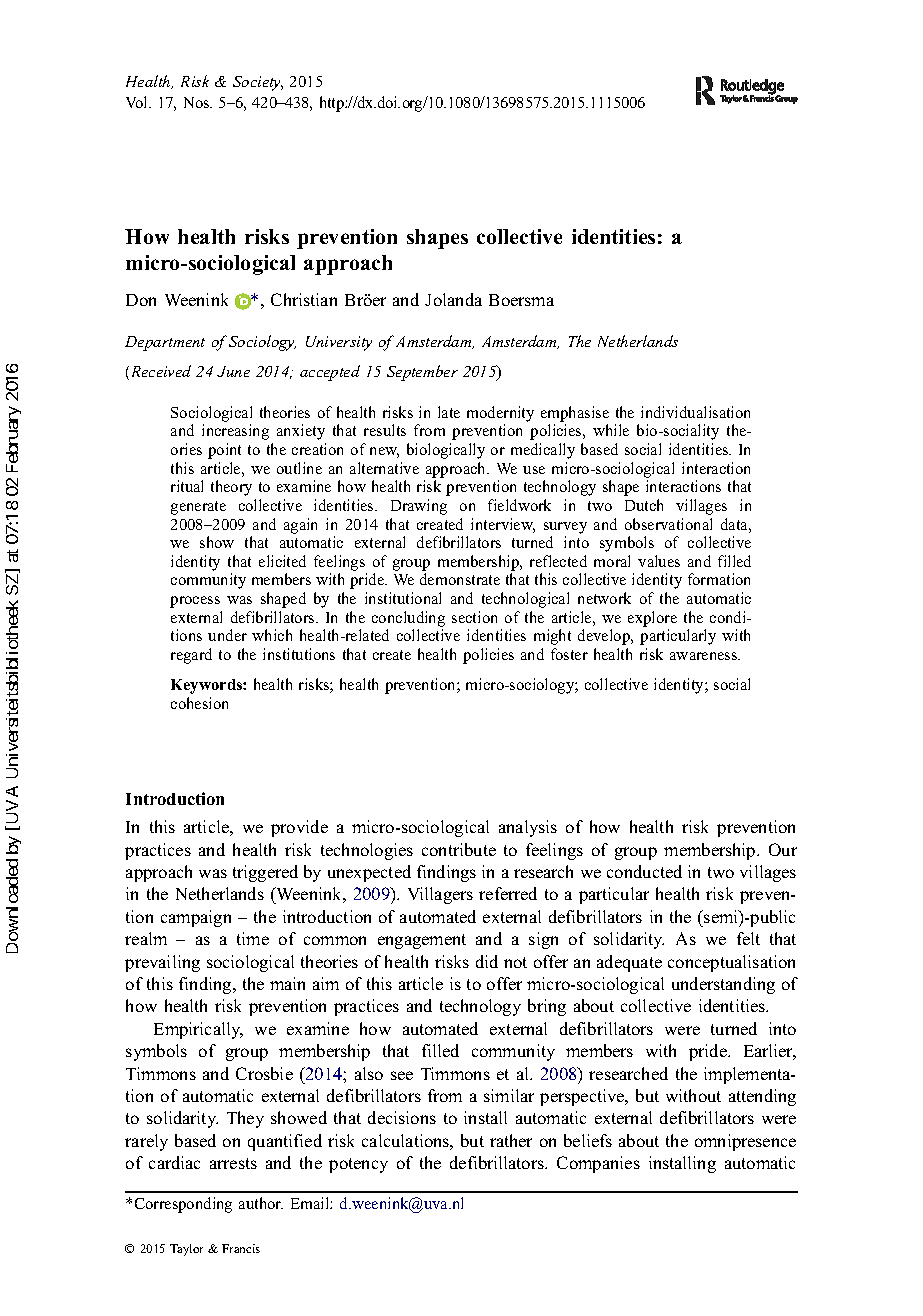 Image resolution: width=923 pixels, height=1316 pixels. I want to click on omnipresence, so click(745, 1142).
